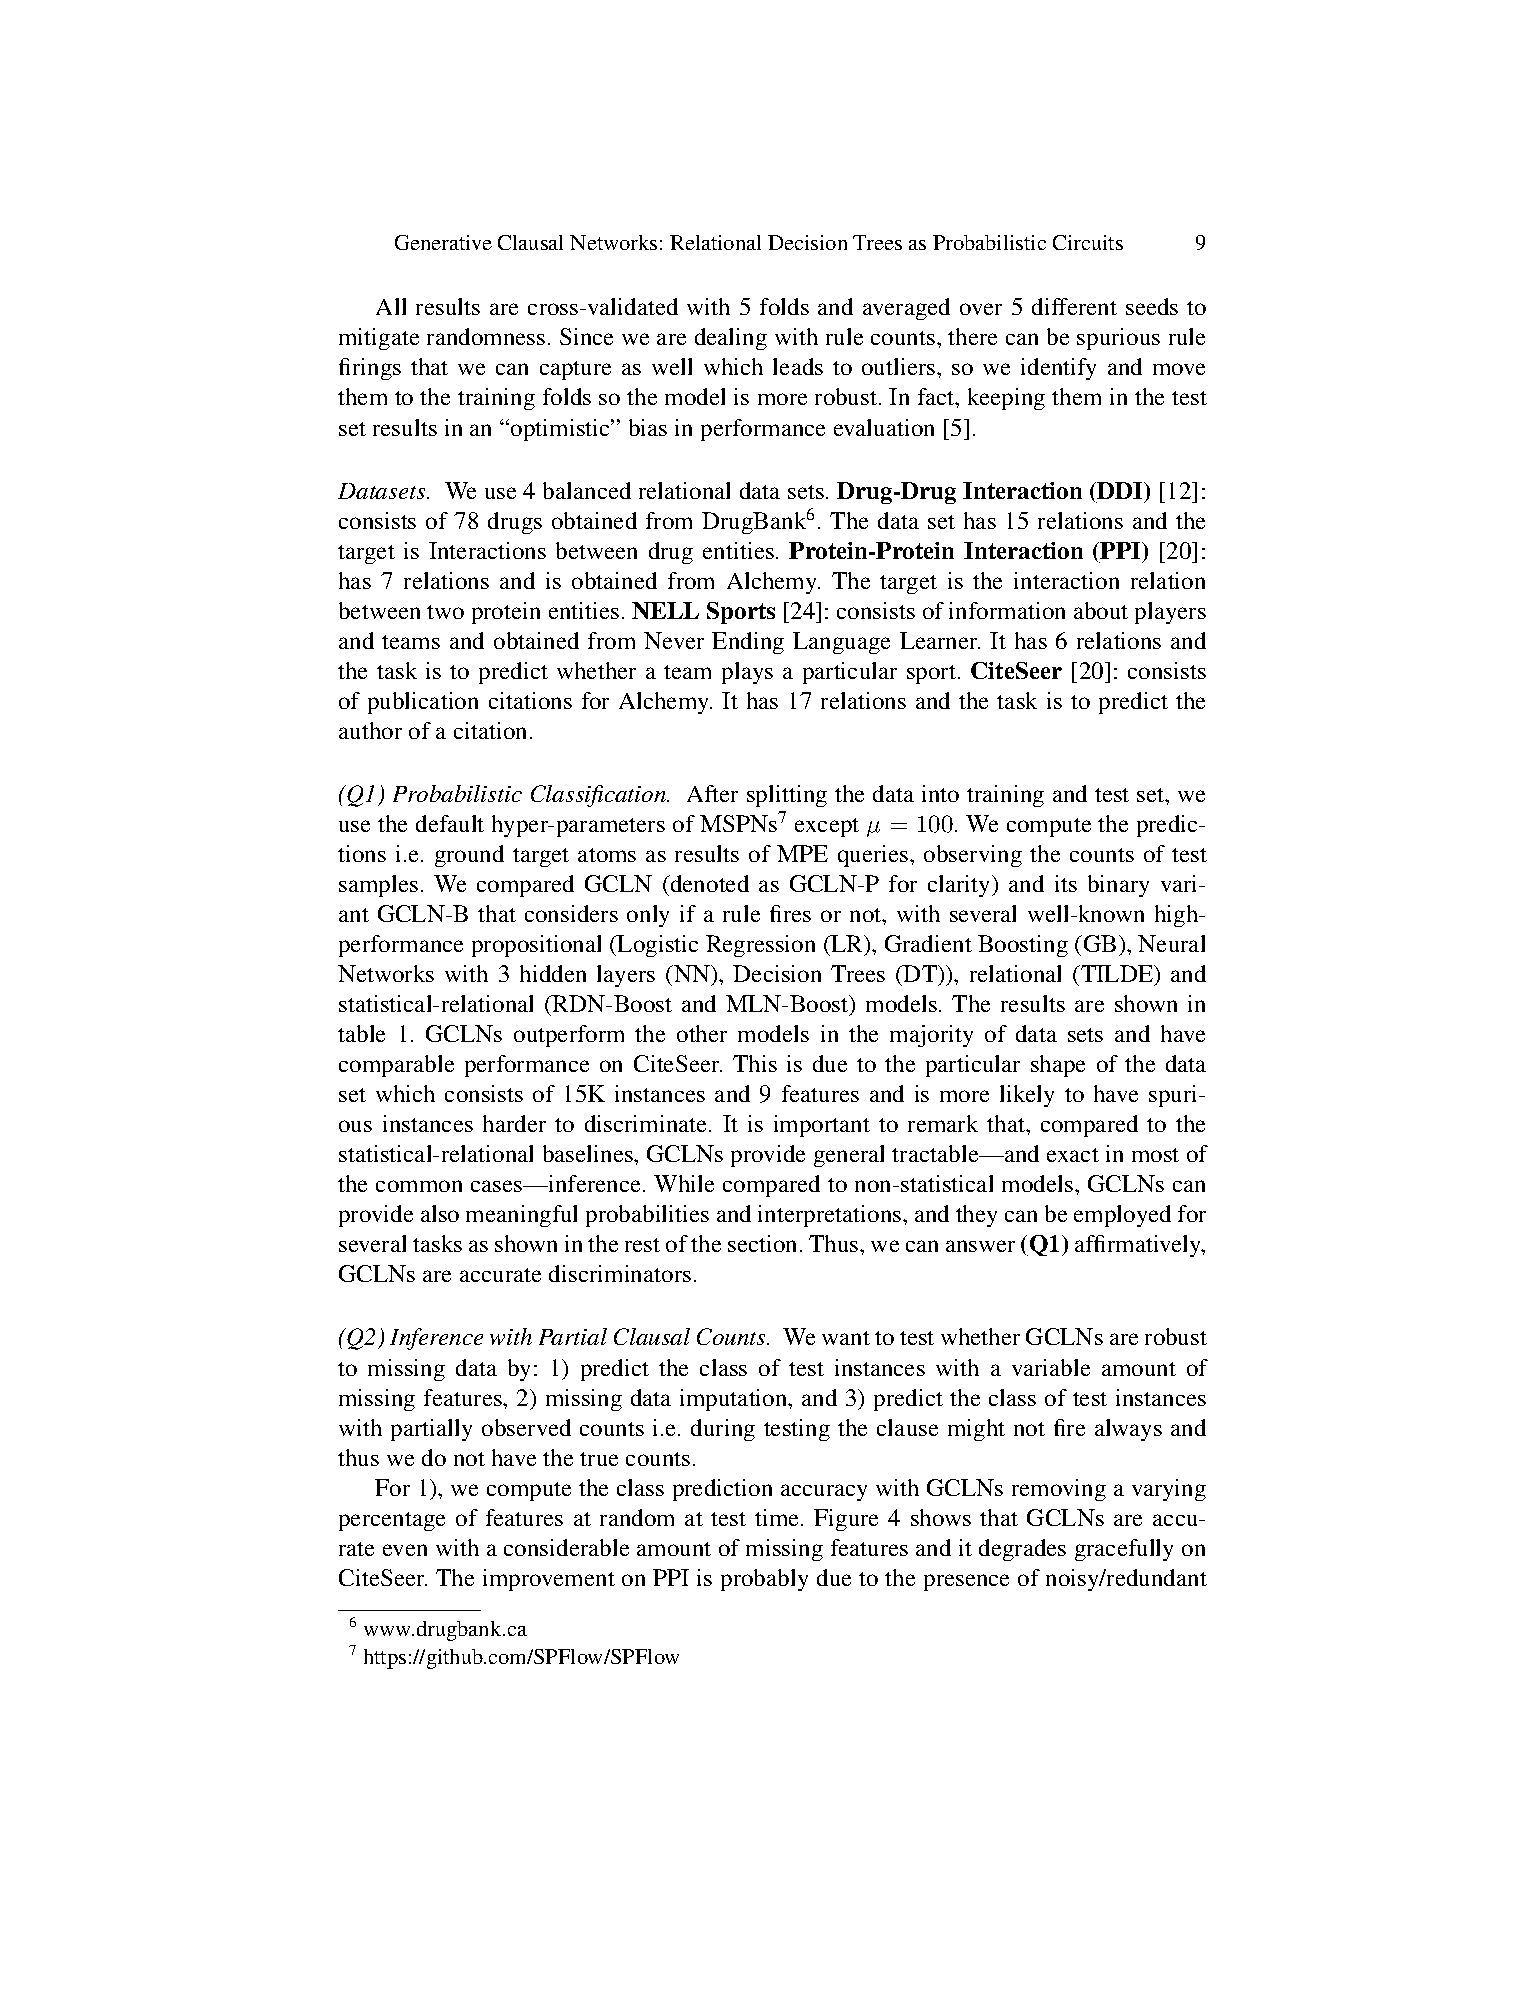  What do you see at coordinates (778, 1517) in the screenshot?
I see `time` at bounding box center [778, 1517].
